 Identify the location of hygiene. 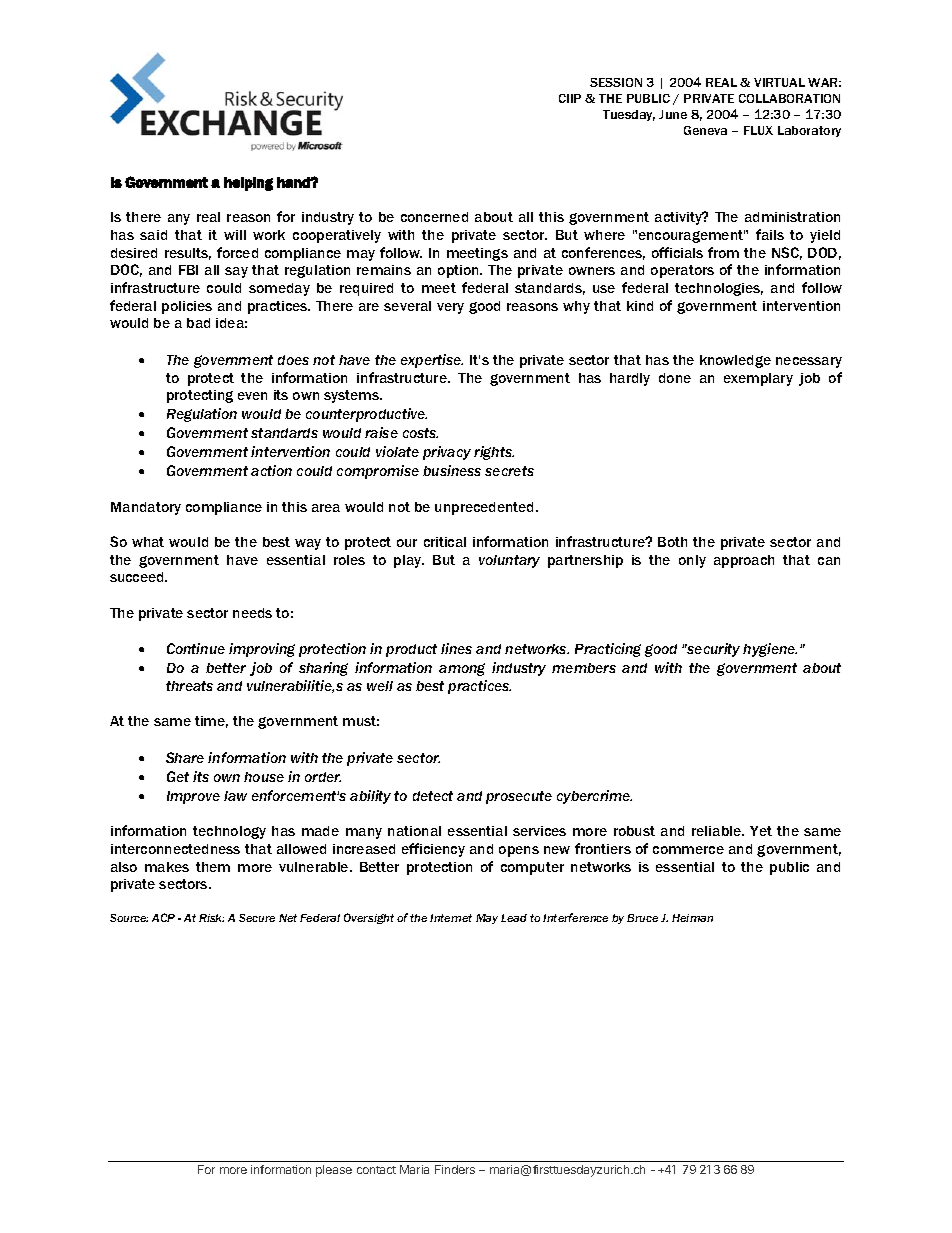
(770, 650).
